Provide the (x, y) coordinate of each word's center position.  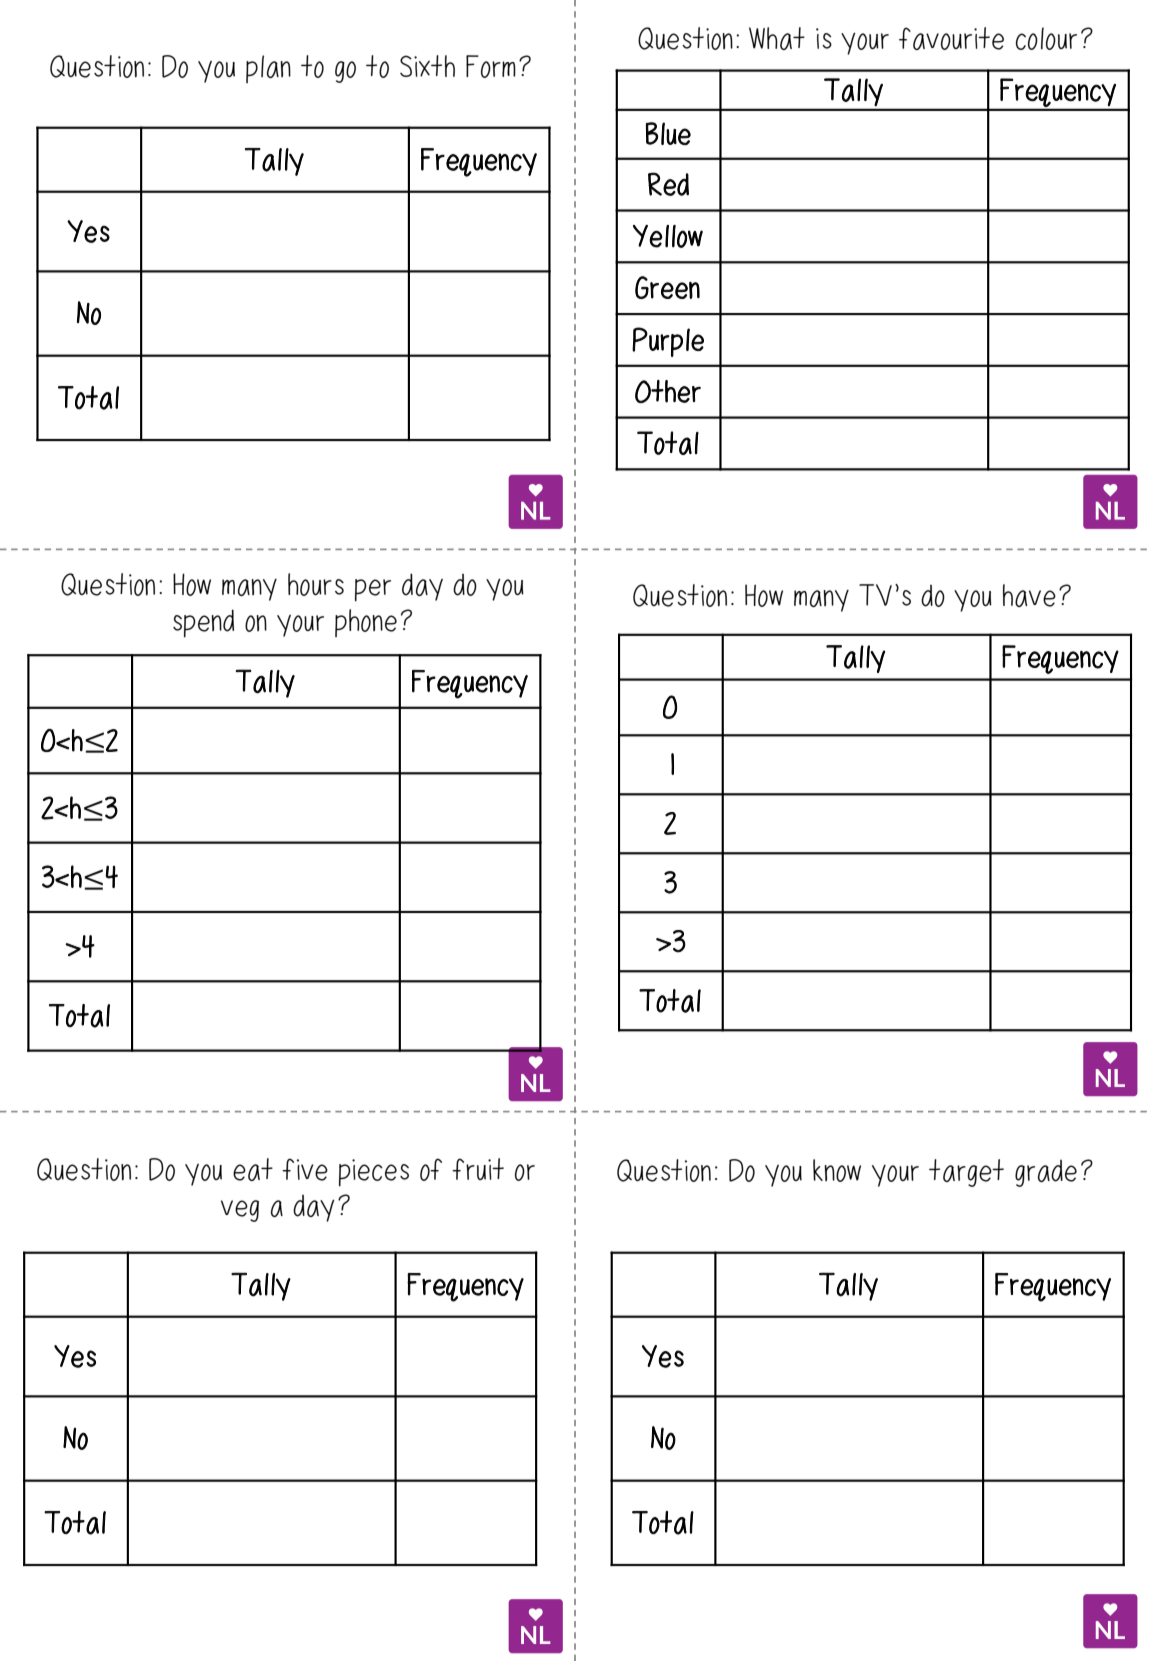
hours (316, 584)
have (1029, 595)
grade (1046, 1173)
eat (253, 1169)
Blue (668, 133)
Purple (668, 342)
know (837, 1170)
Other (668, 391)
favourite (951, 38)
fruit (478, 1169)
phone (366, 623)
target (966, 1173)
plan (268, 69)
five (305, 1169)
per (373, 590)
